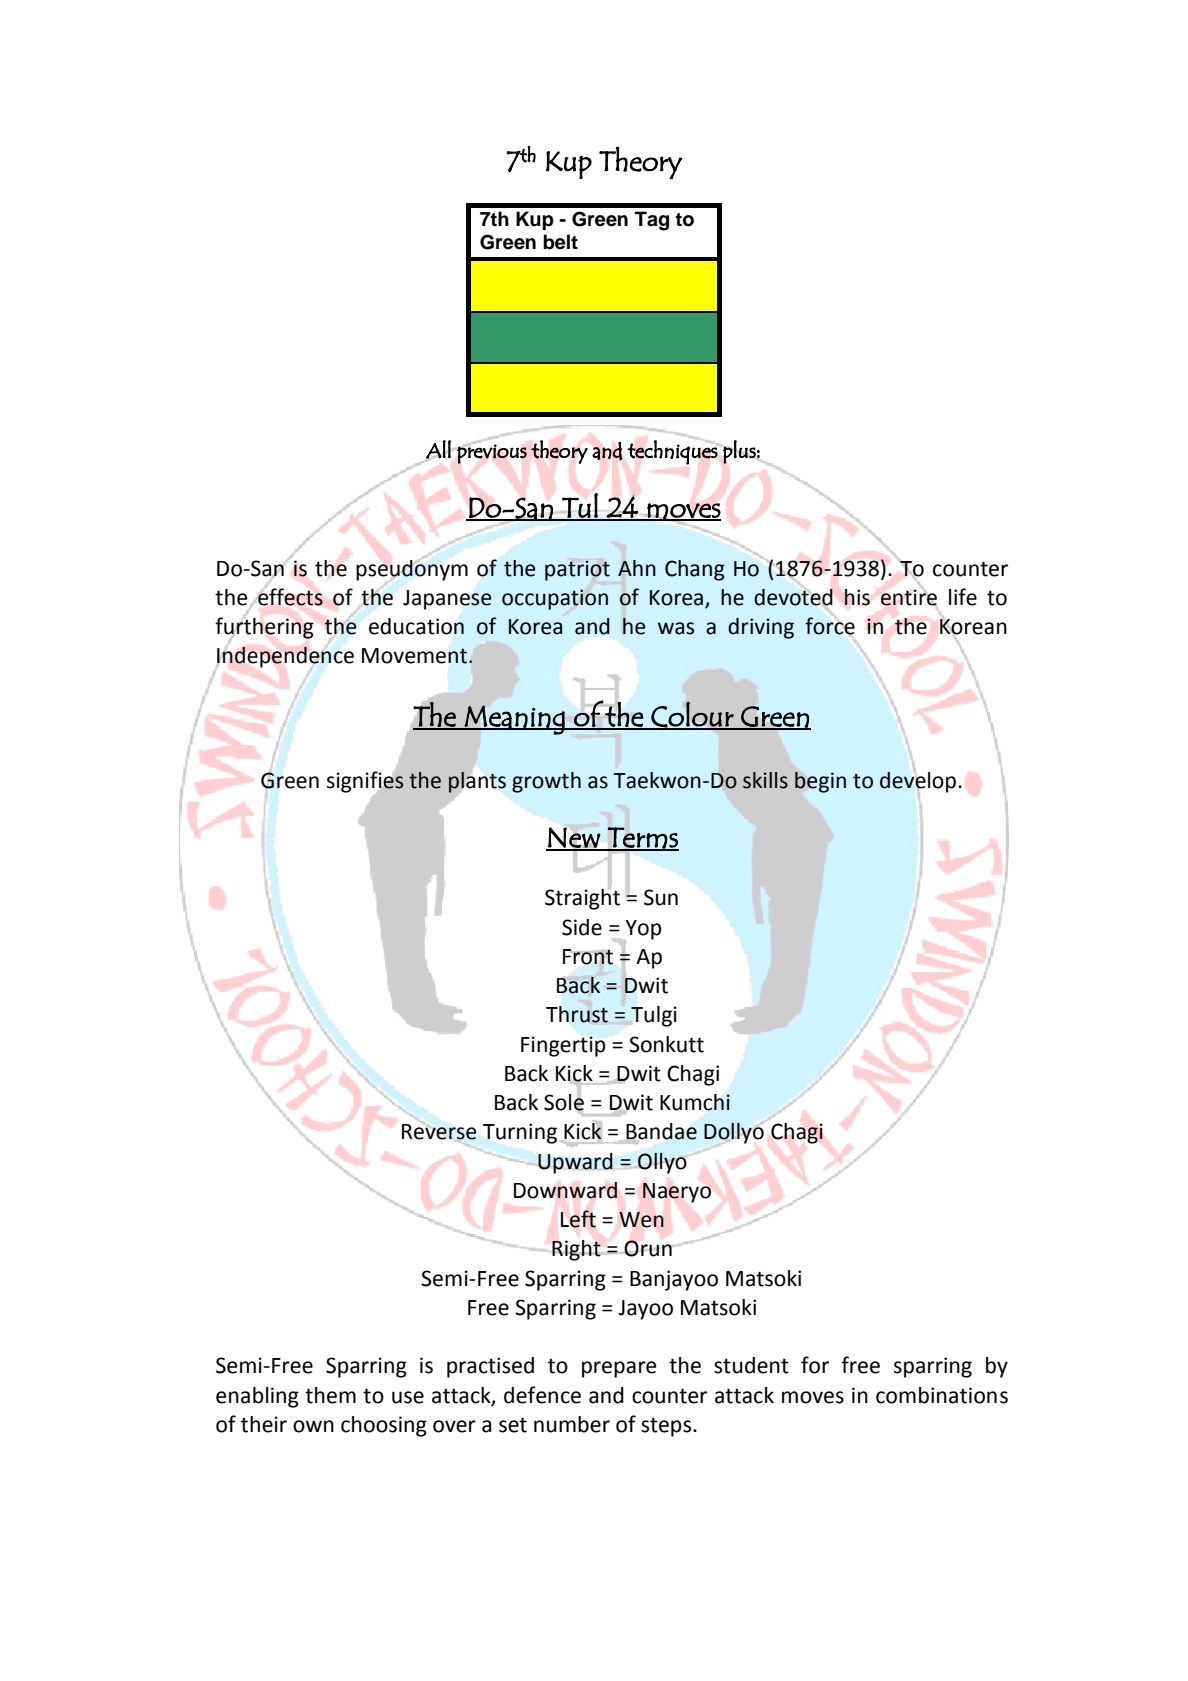 Image resolution: width=1188 pixels, height=1681 pixels. What do you see at coordinates (676, 628) in the page?
I see `was` at bounding box center [676, 628].
